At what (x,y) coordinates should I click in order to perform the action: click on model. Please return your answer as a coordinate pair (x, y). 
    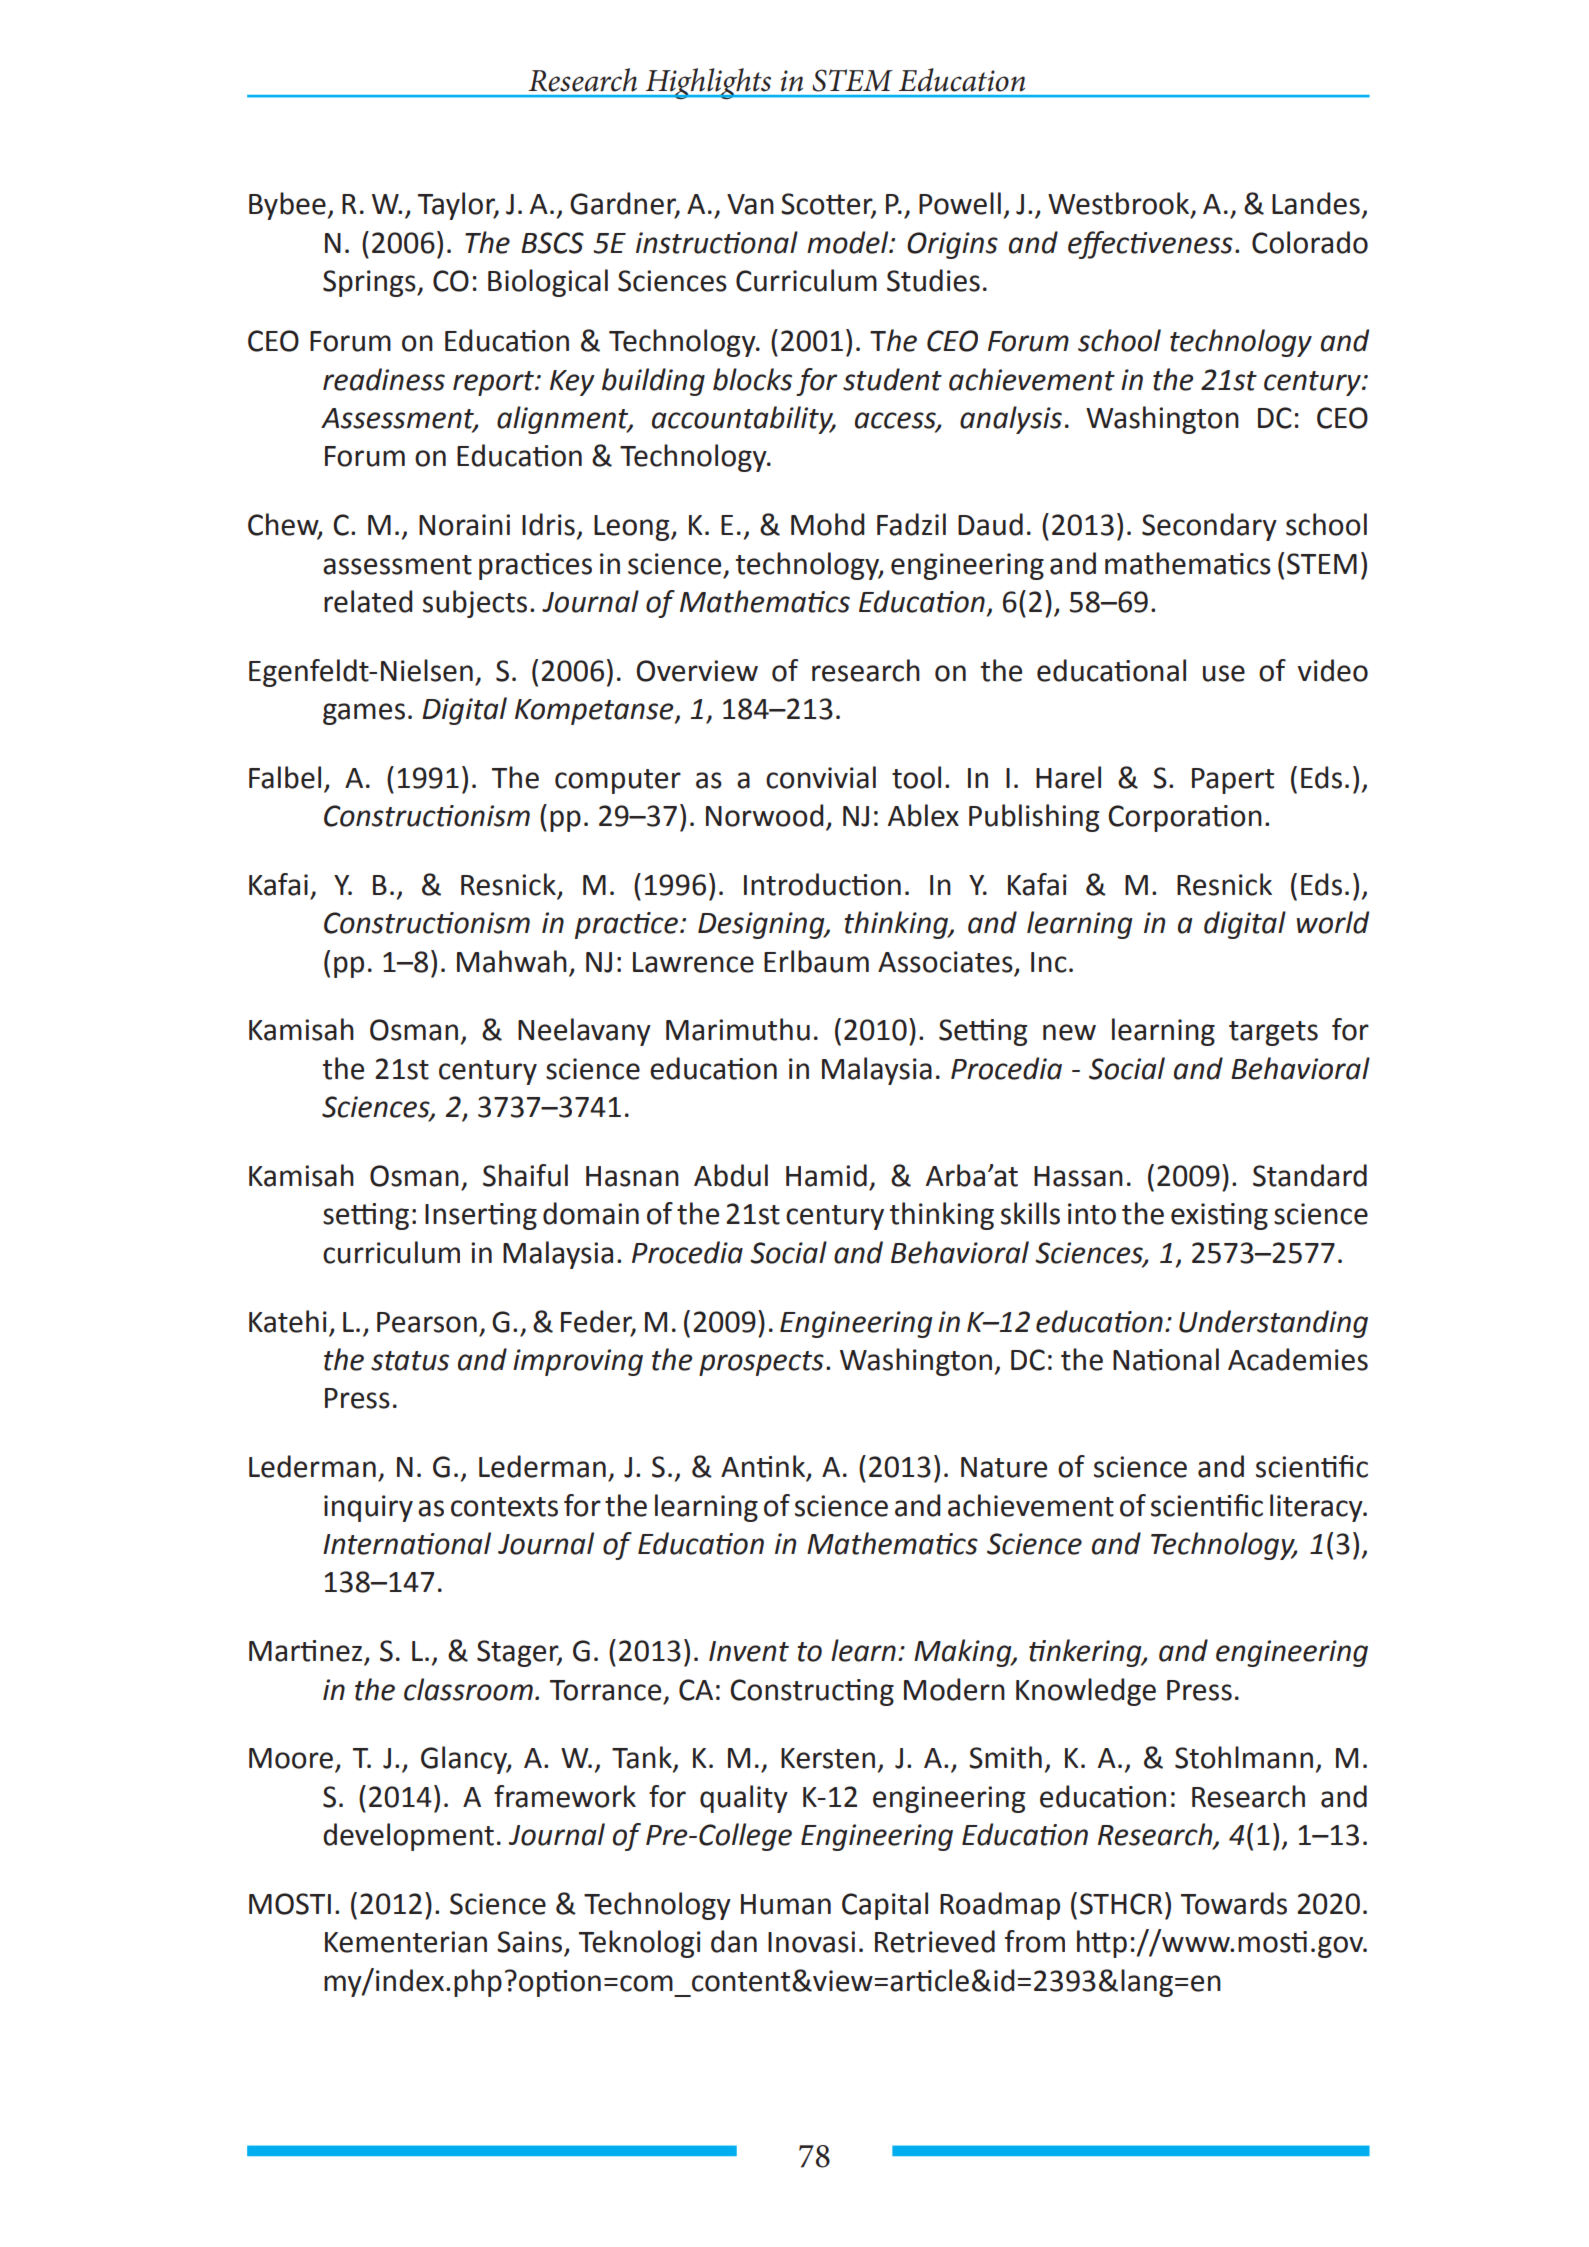
    Looking at the image, I should click on (849, 242).
